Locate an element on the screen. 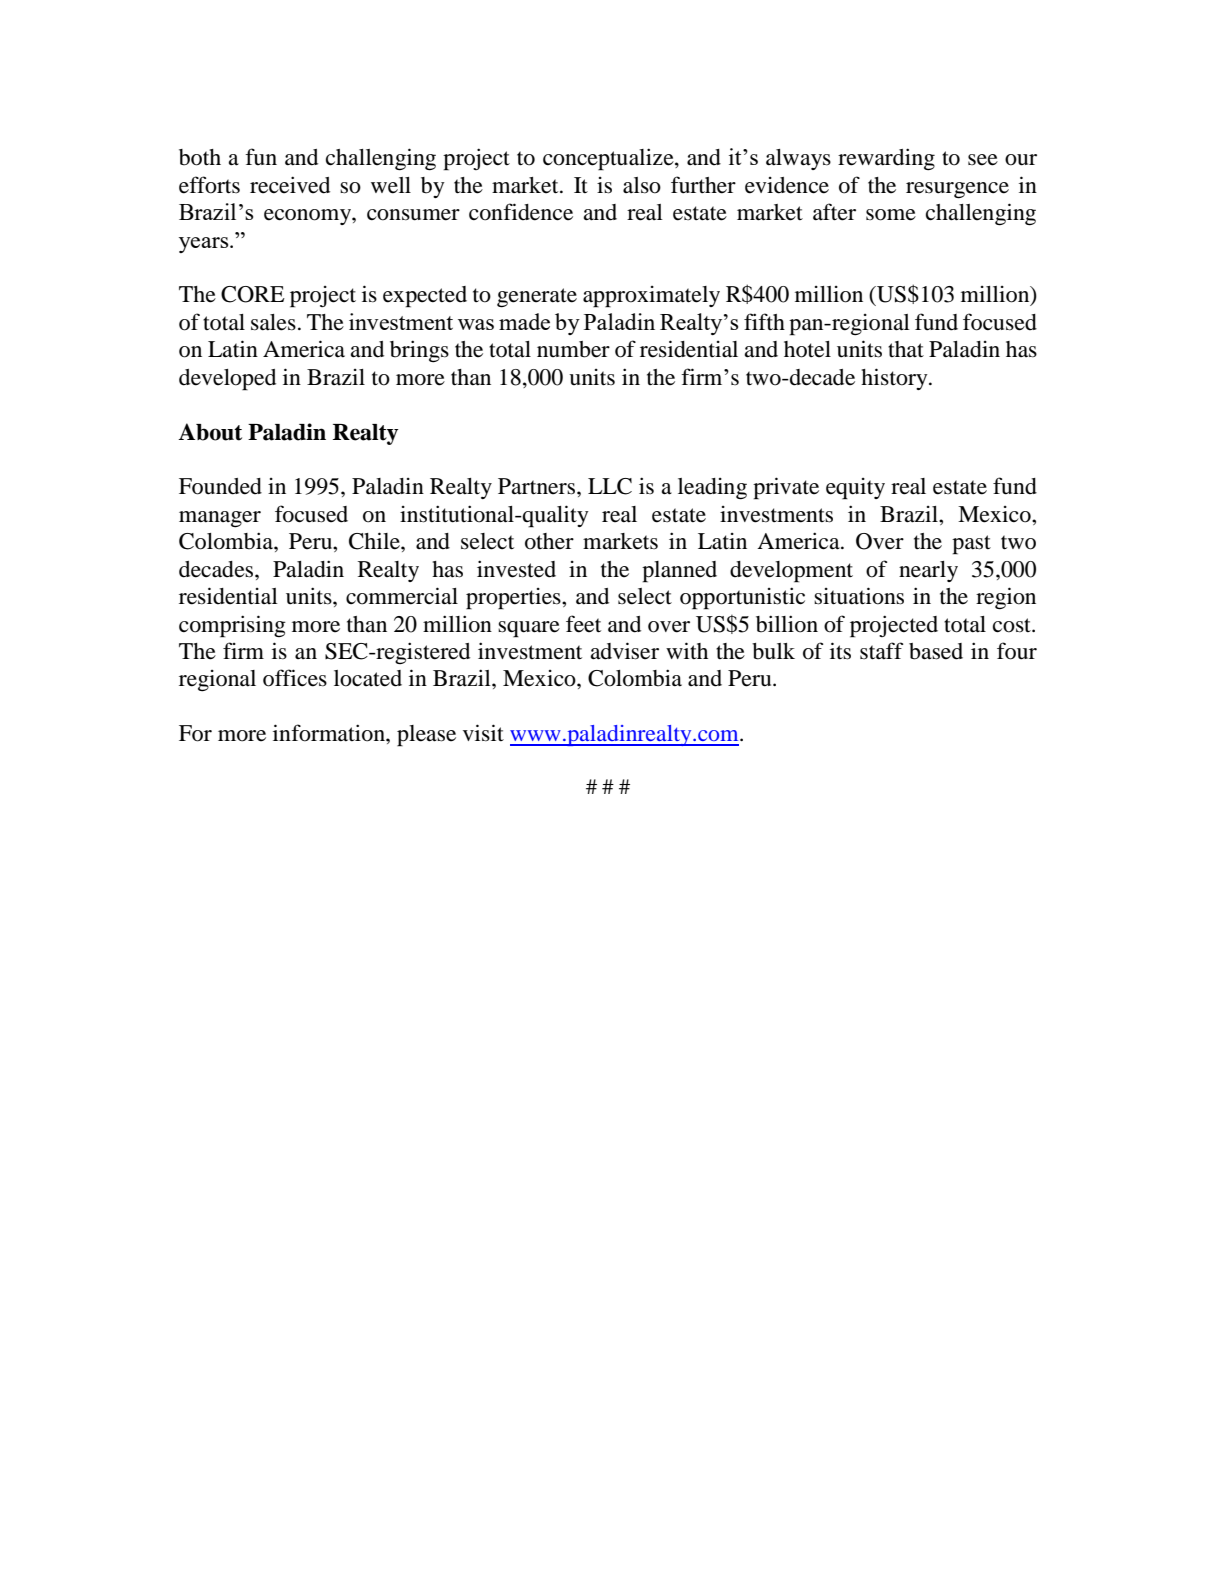  rewarding is located at coordinates (886, 159).
